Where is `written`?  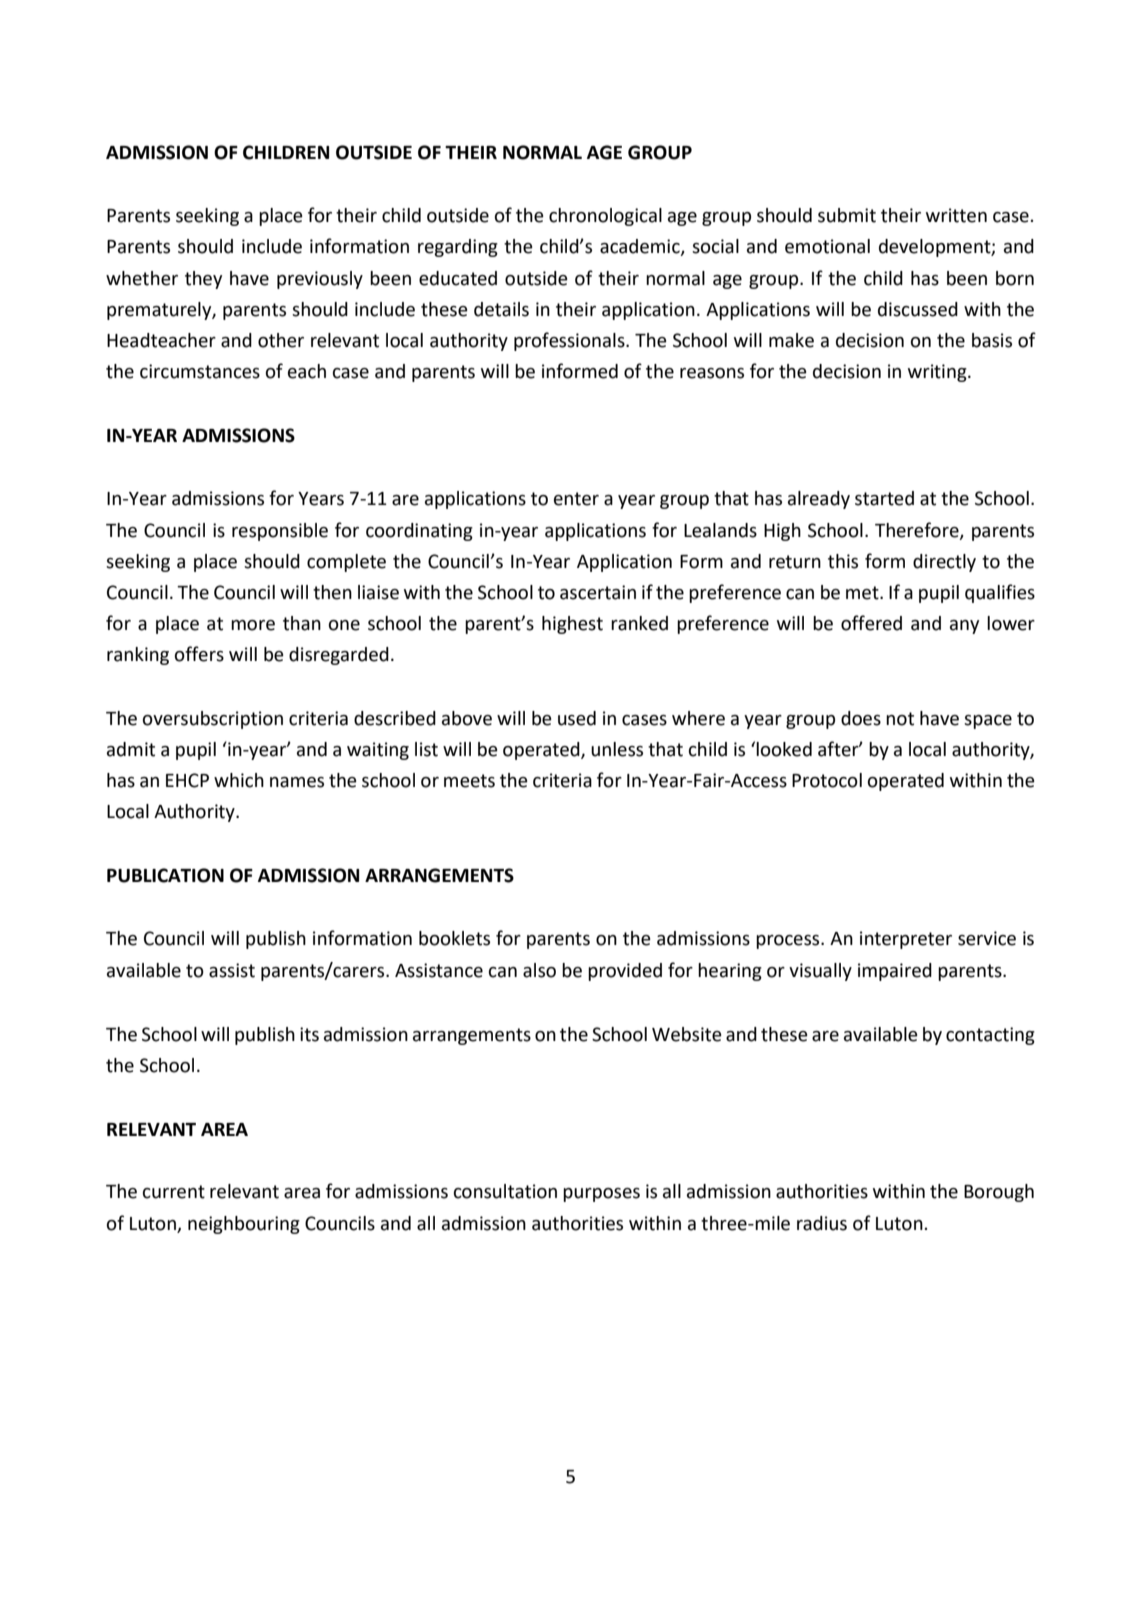
written is located at coordinates (956, 215).
